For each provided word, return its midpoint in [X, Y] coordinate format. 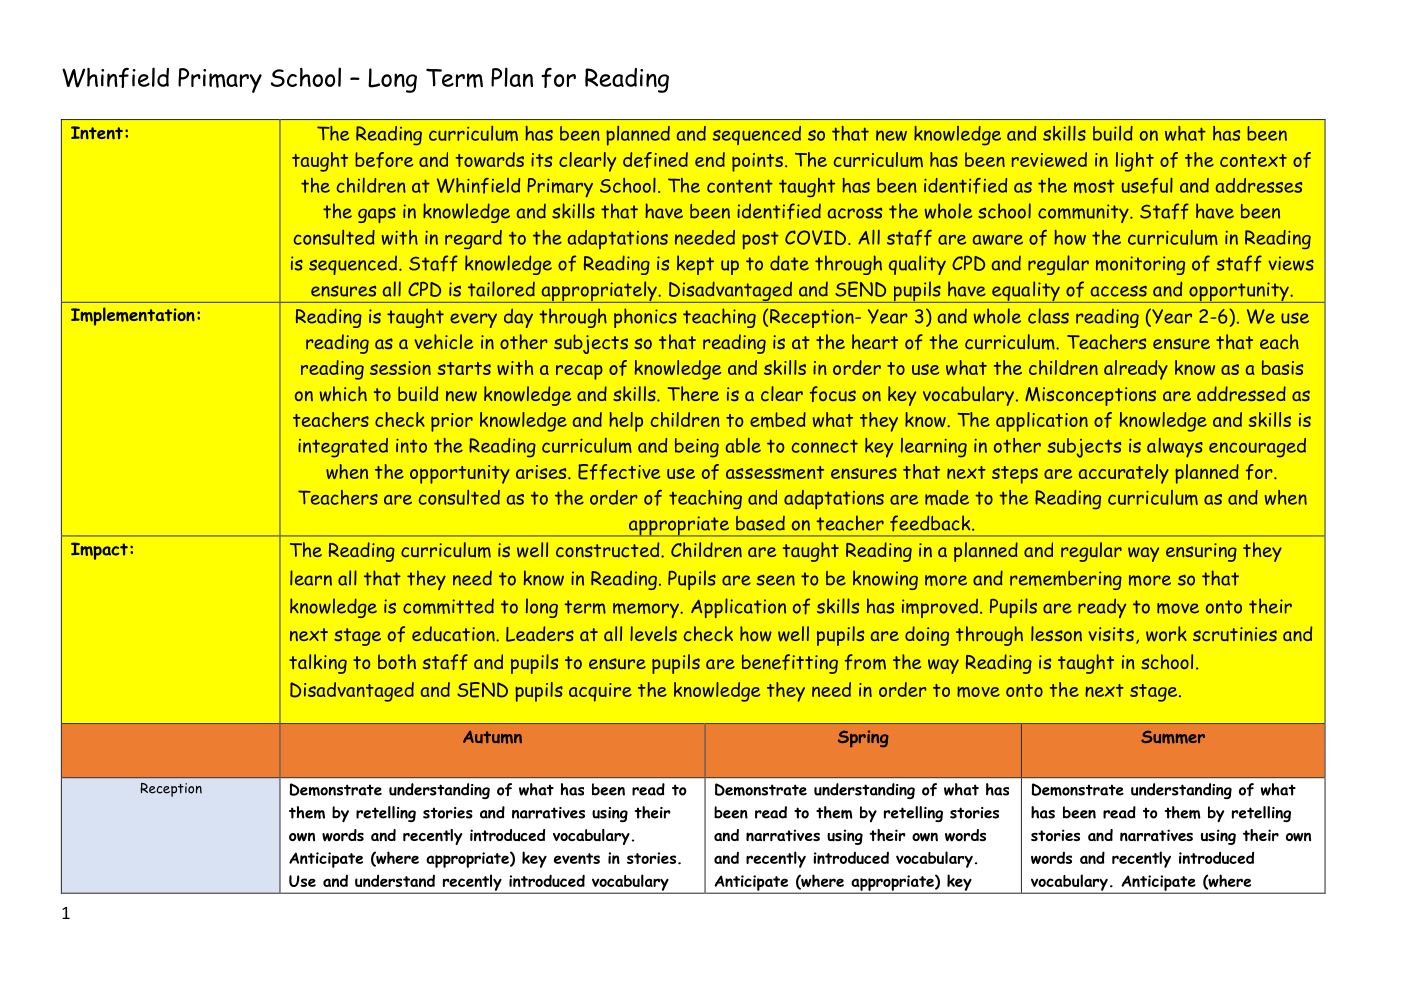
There [693, 393]
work [1166, 634]
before [384, 160]
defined [655, 160]
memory [647, 610]
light [1135, 162]
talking [318, 664]
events [577, 858]
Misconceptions [1090, 396]
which [343, 394]
